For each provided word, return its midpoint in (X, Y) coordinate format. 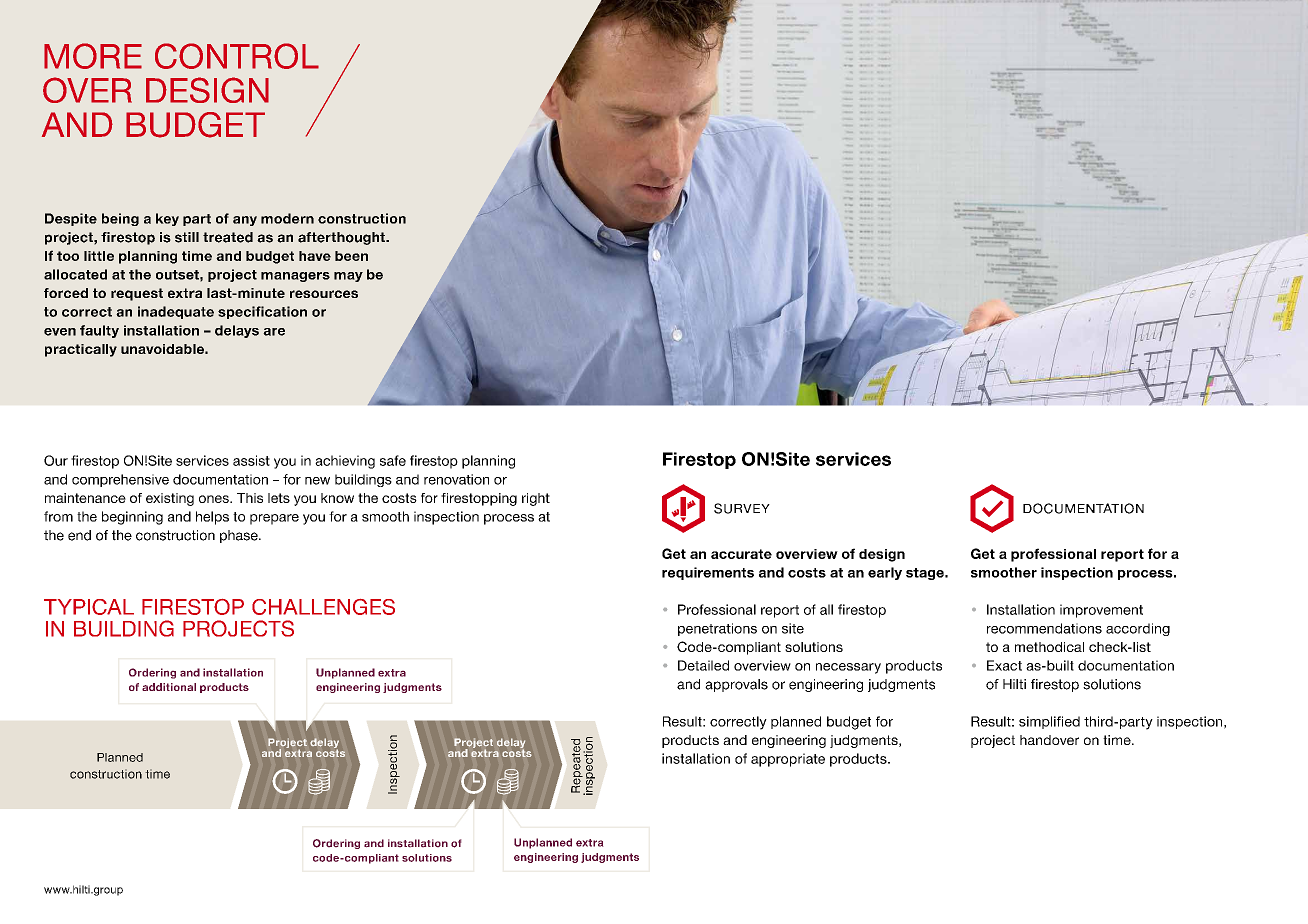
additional (169, 687)
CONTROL (237, 56)
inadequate (176, 312)
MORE (93, 56)
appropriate (788, 760)
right (536, 499)
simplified (1049, 722)
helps (212, 518)
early (885, 573)
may (348, 277)
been (351, 256)
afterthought (342, 238)
